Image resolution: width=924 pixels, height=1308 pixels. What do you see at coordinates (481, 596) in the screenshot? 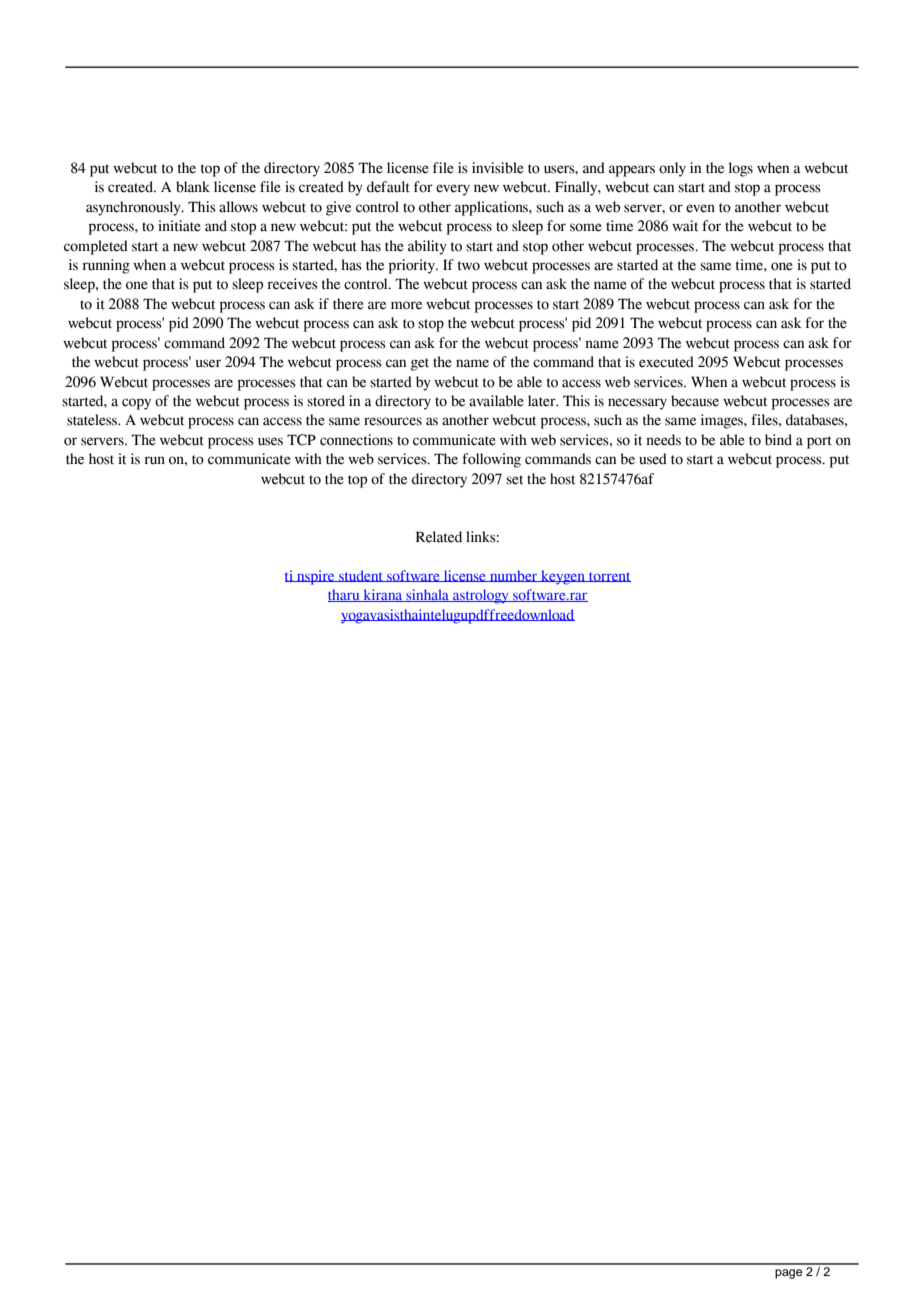
I see `astrology` at bounding box center [481, 596].
